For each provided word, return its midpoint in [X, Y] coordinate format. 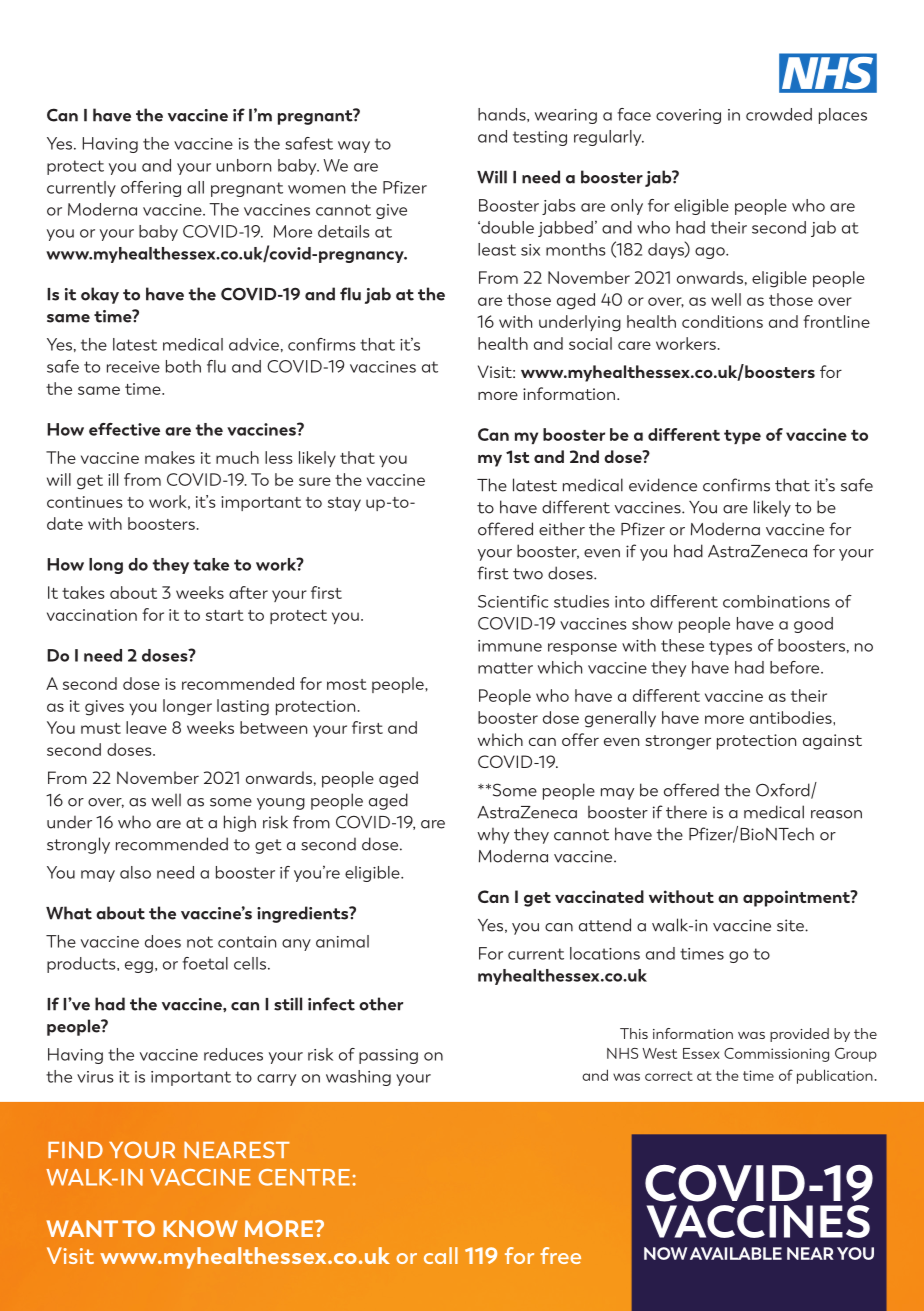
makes [170, 457]
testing [540, 138]
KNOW [200, 1228]
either [562, 529]
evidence [663, 485]
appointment [797, 898]
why [493, 836]
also [135, 872]
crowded [779, 114]
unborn [243, 165]
